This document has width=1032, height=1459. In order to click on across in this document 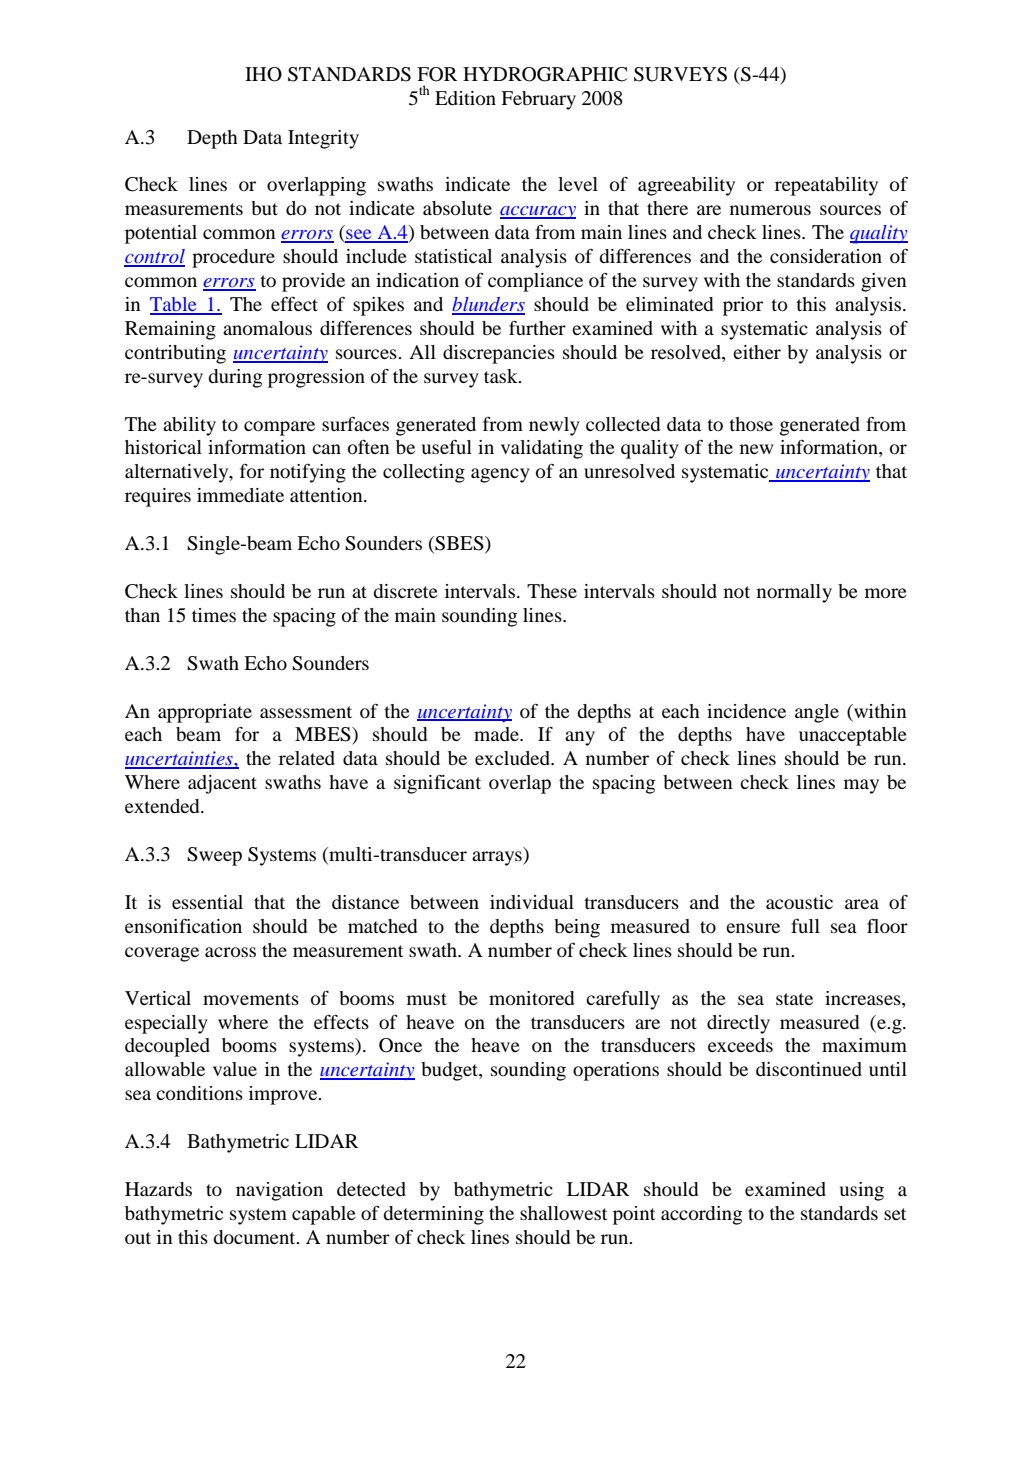, I will do `click(230, 952)`.
